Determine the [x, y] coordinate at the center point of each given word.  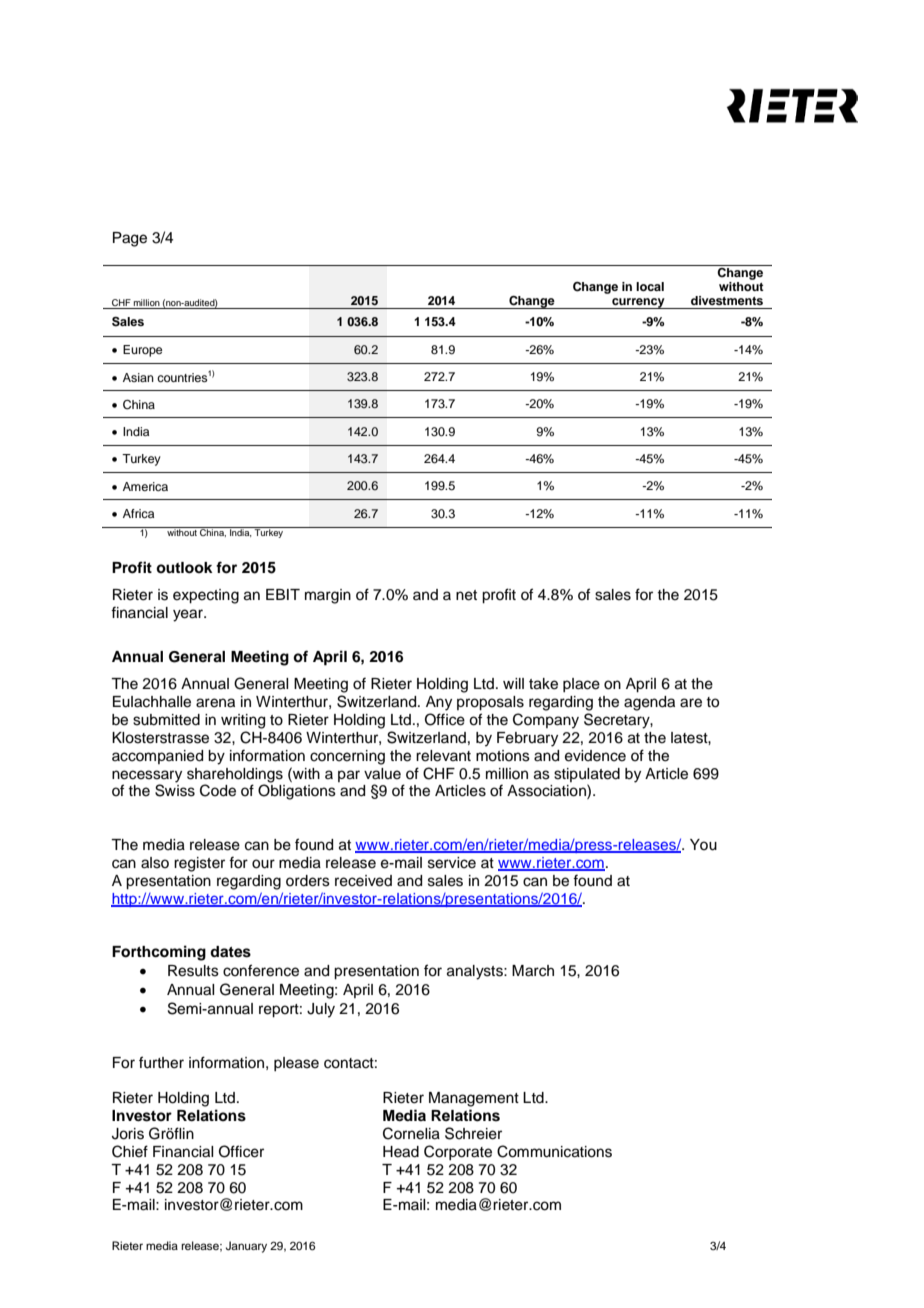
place [581, 685]
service [452, 863]
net [466, 595]
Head [401, 1152]
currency [638, 303]
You [703, 845]
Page [130, 239]
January [246, 1247]
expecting [206, 596]
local [650, 286]
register [199, 864]
